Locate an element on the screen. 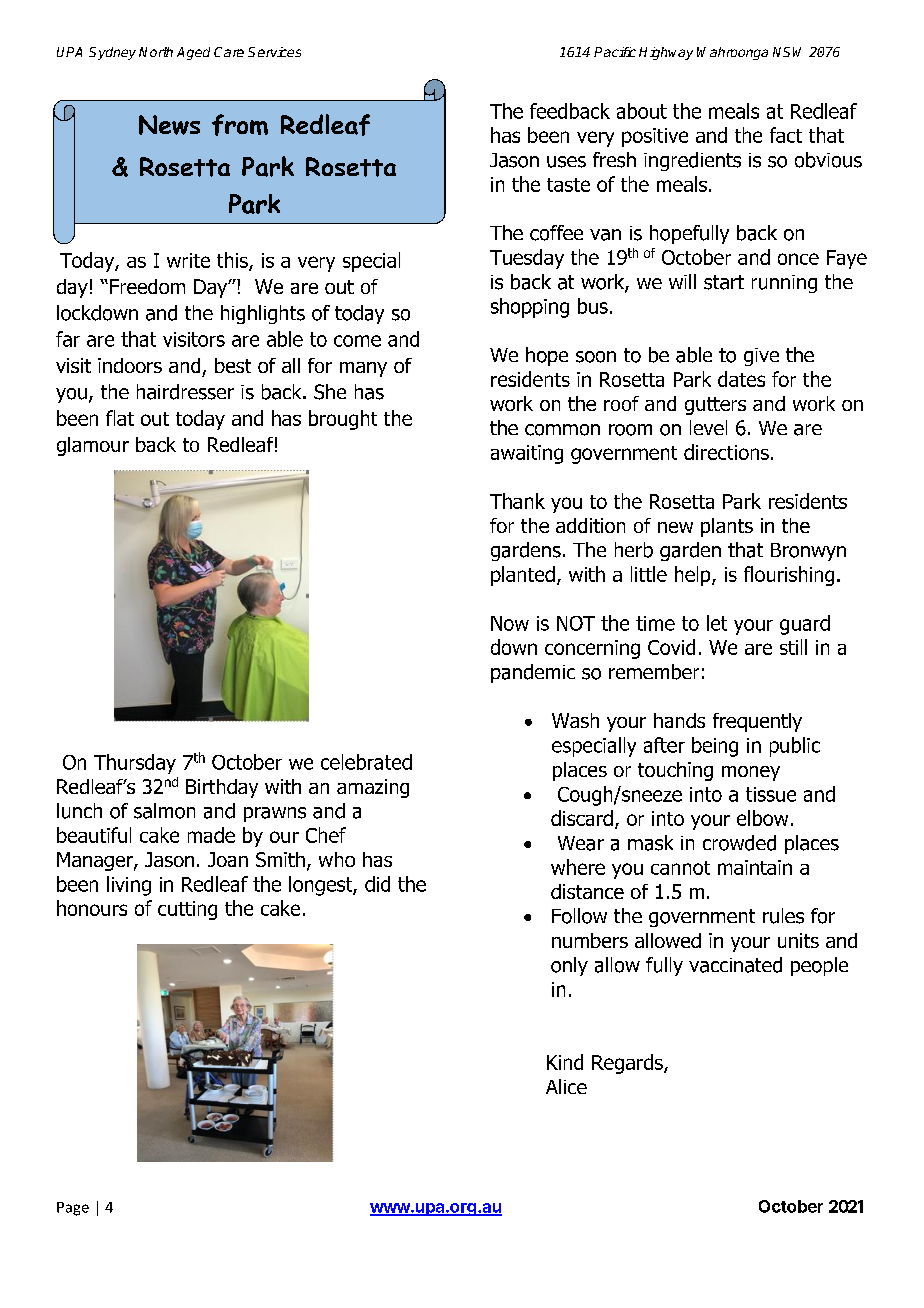 This screenshot has height=1308, width=924. amazing is located at coordinates (373, 788).
